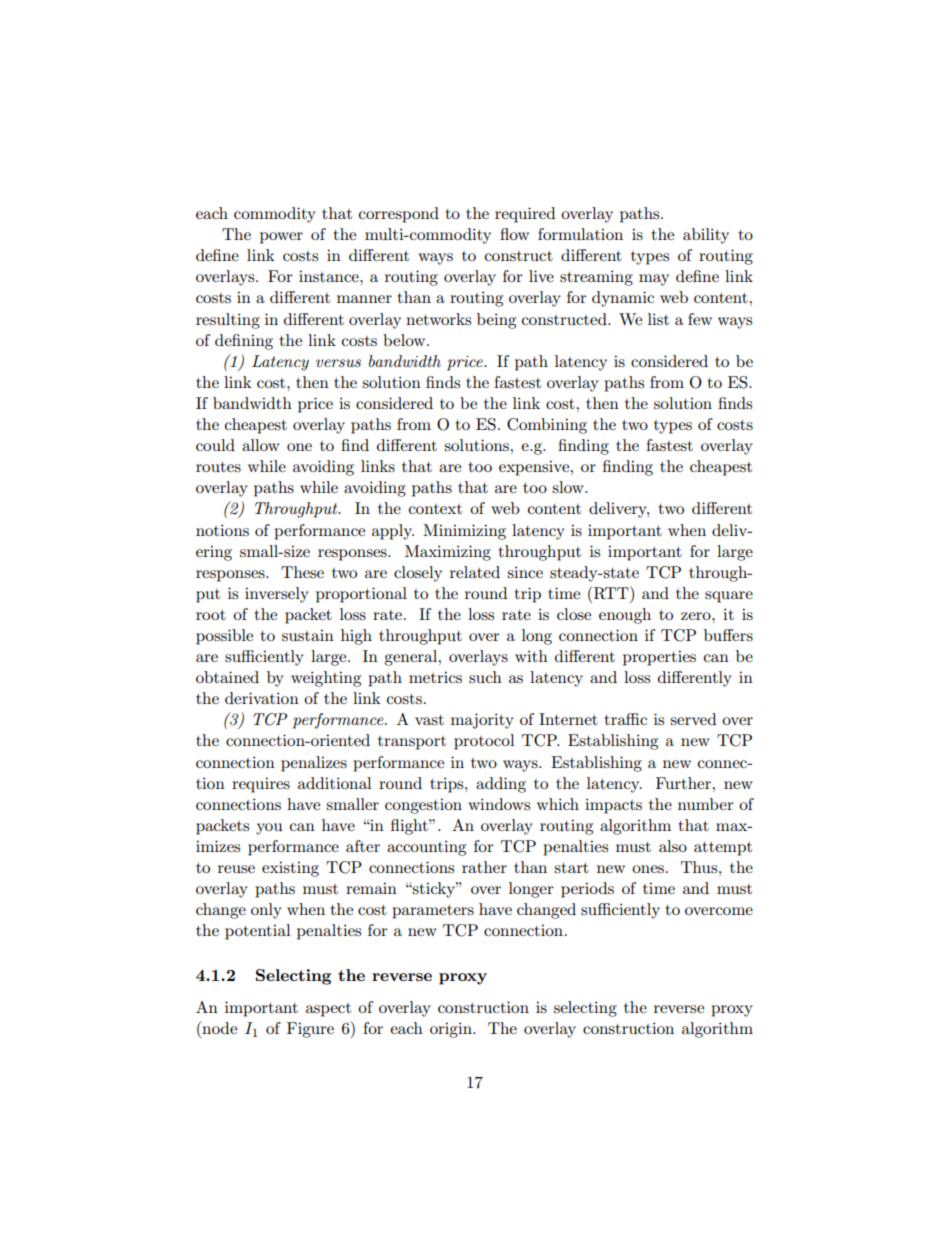  I want to click on windows, so click(499, 804).
